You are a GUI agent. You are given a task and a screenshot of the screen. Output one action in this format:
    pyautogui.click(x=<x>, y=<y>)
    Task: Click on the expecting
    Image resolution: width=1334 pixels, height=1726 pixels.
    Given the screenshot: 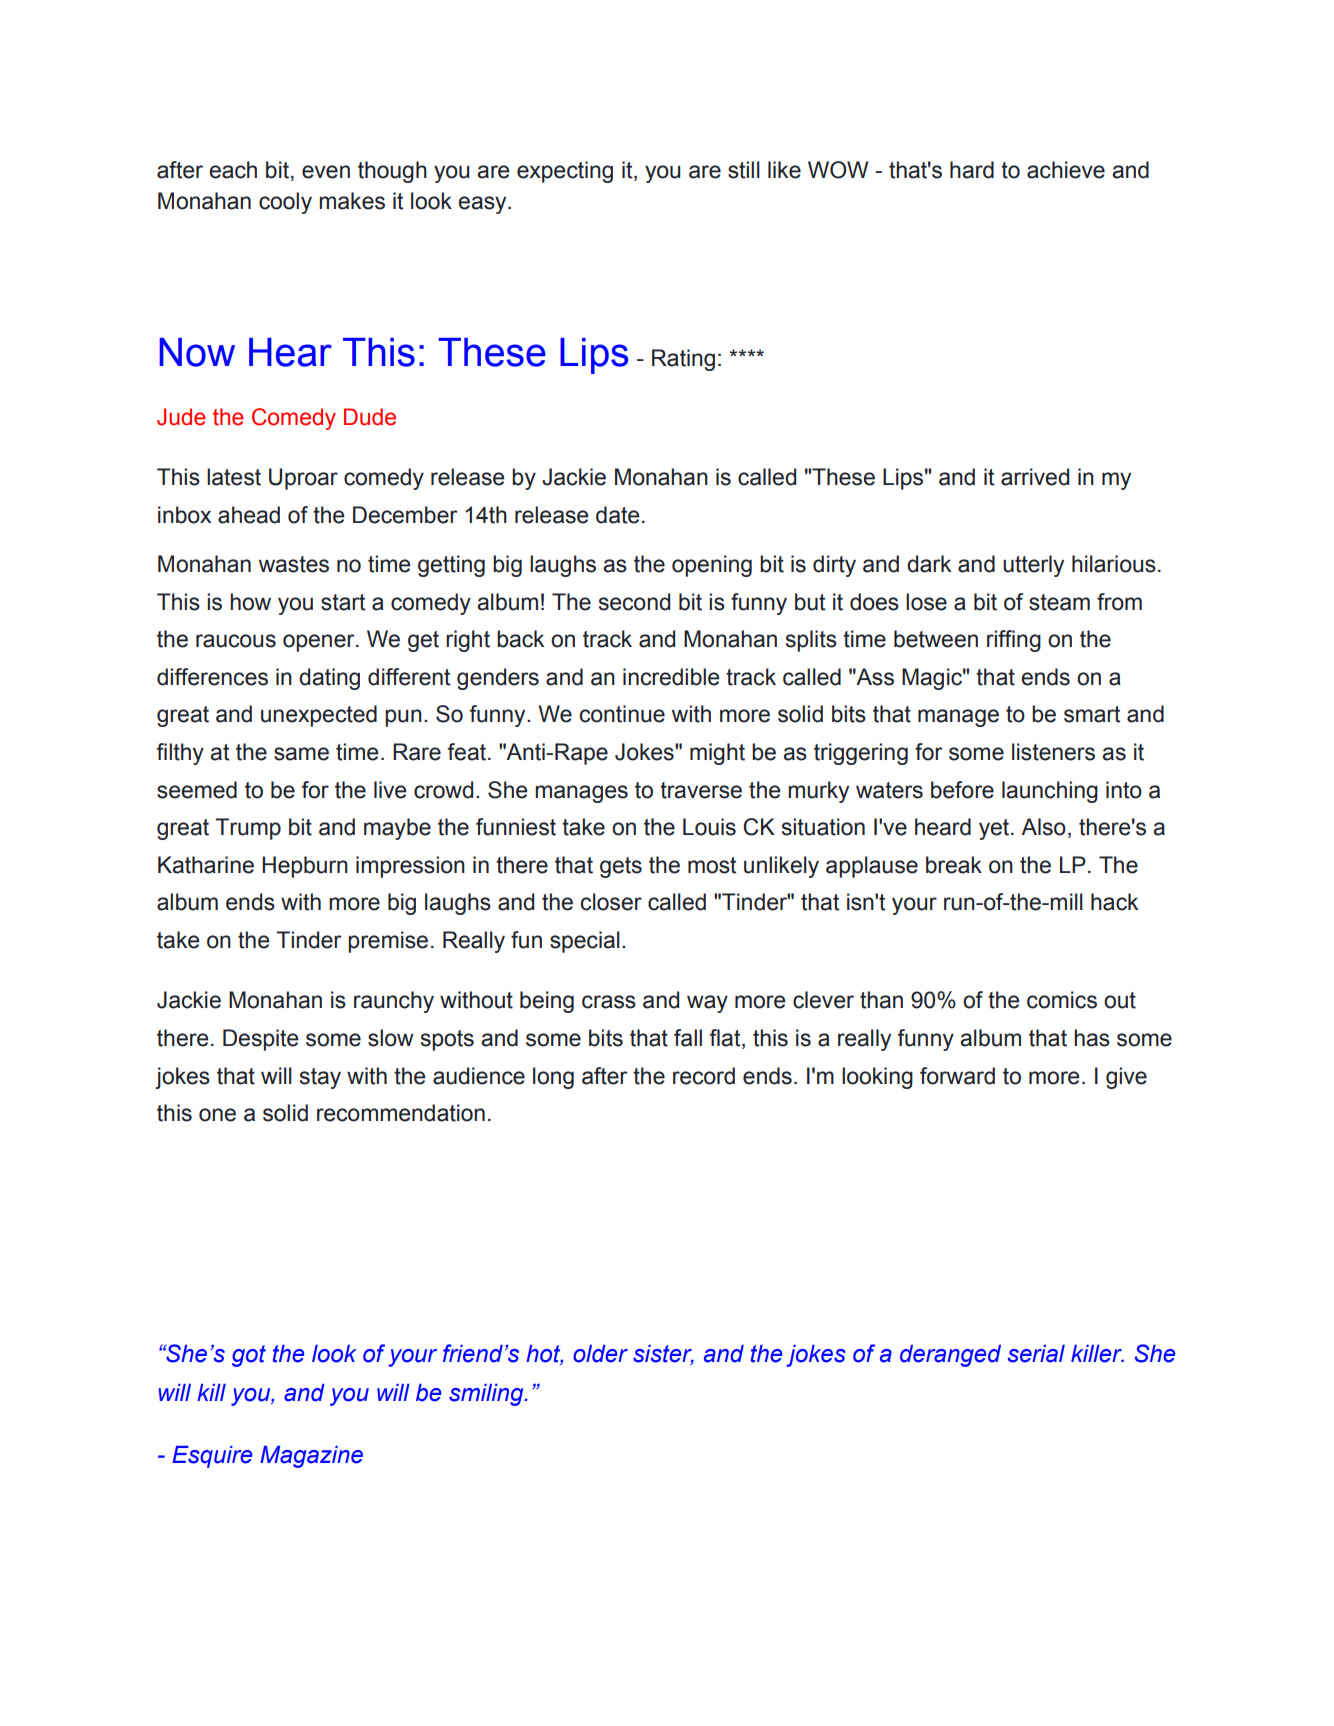 What is the action you would take?
    pyautogui.click(x=565, y=172)
